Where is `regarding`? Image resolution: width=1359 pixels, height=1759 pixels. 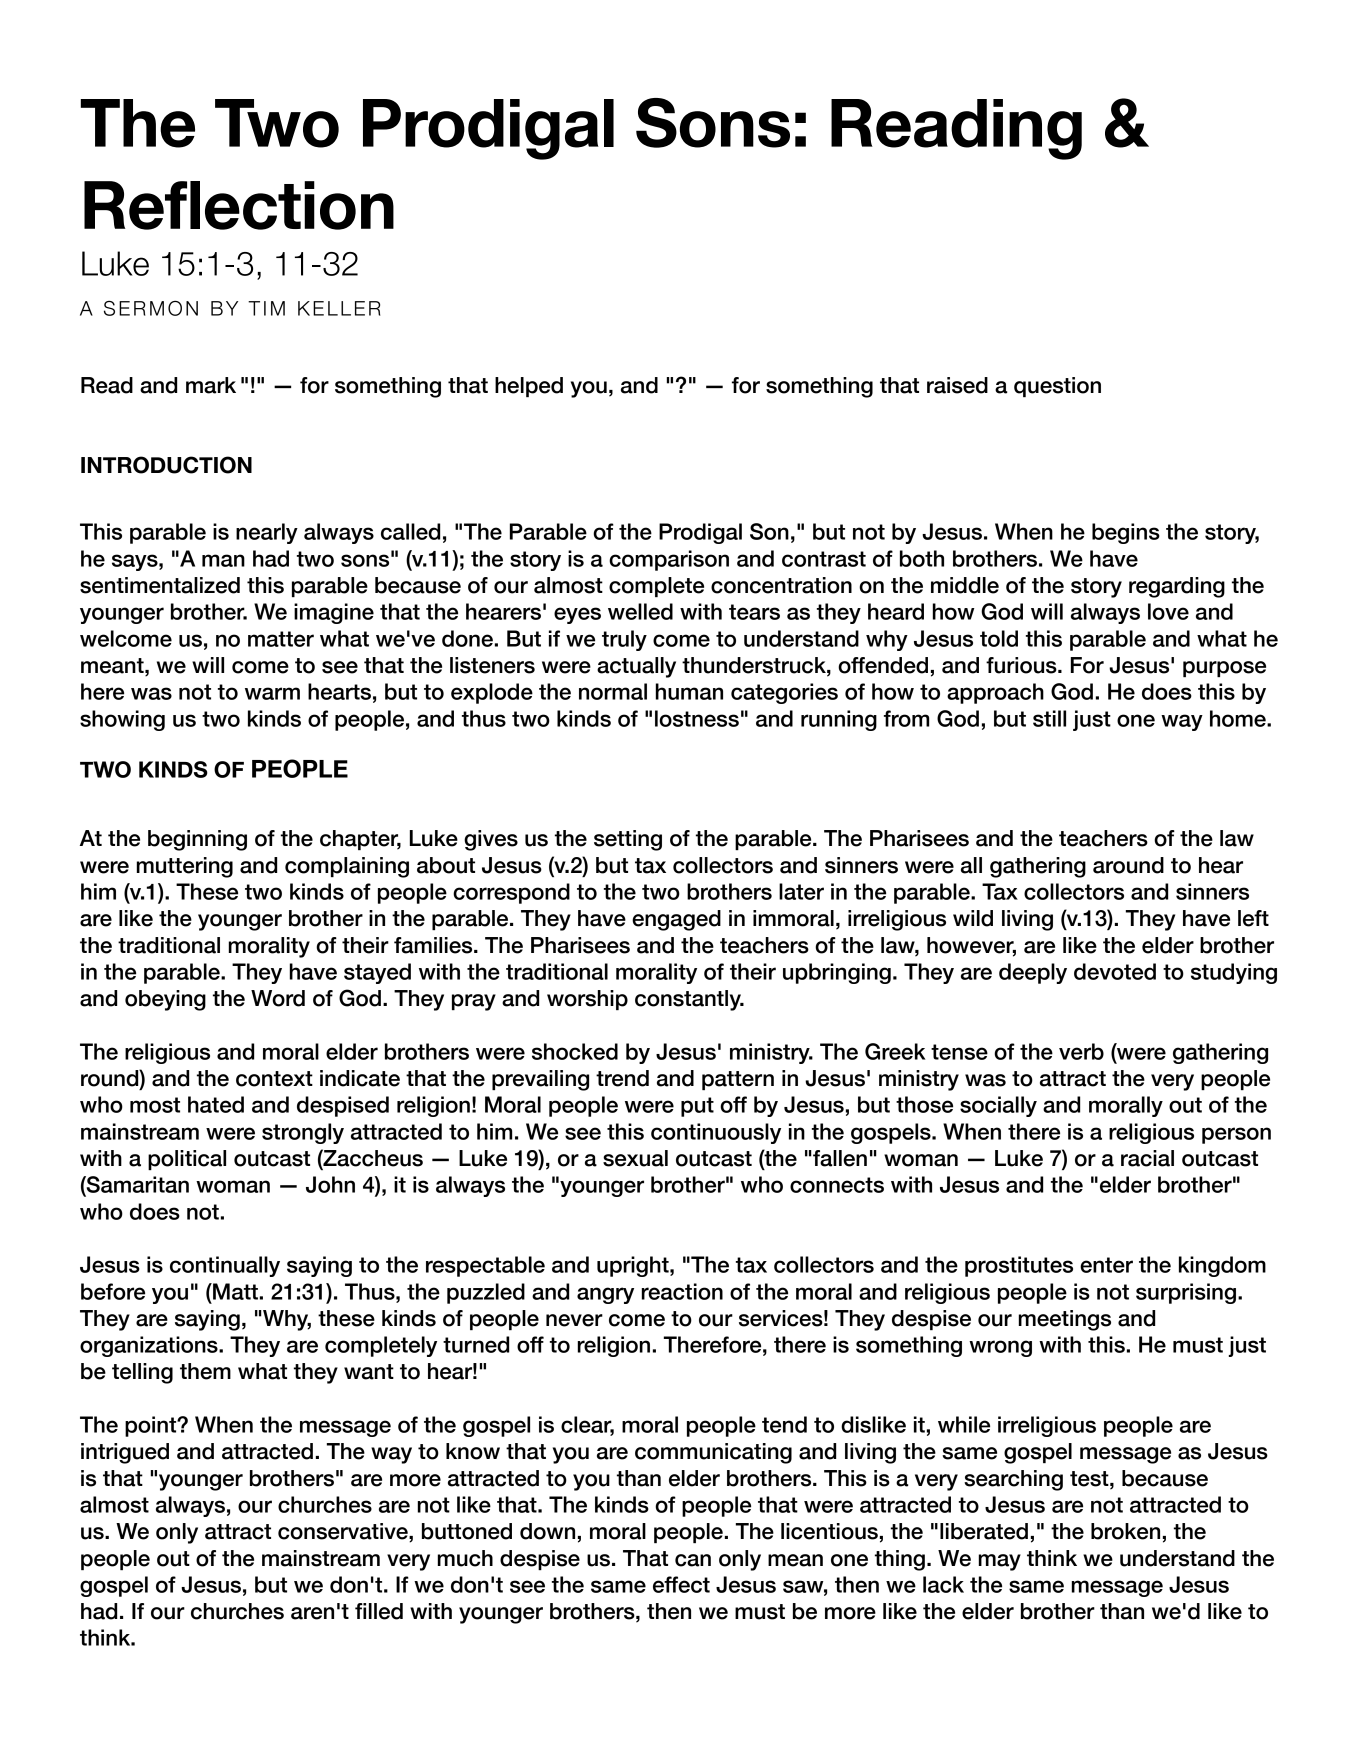
regarding is located at coordinates (1177, 587).
